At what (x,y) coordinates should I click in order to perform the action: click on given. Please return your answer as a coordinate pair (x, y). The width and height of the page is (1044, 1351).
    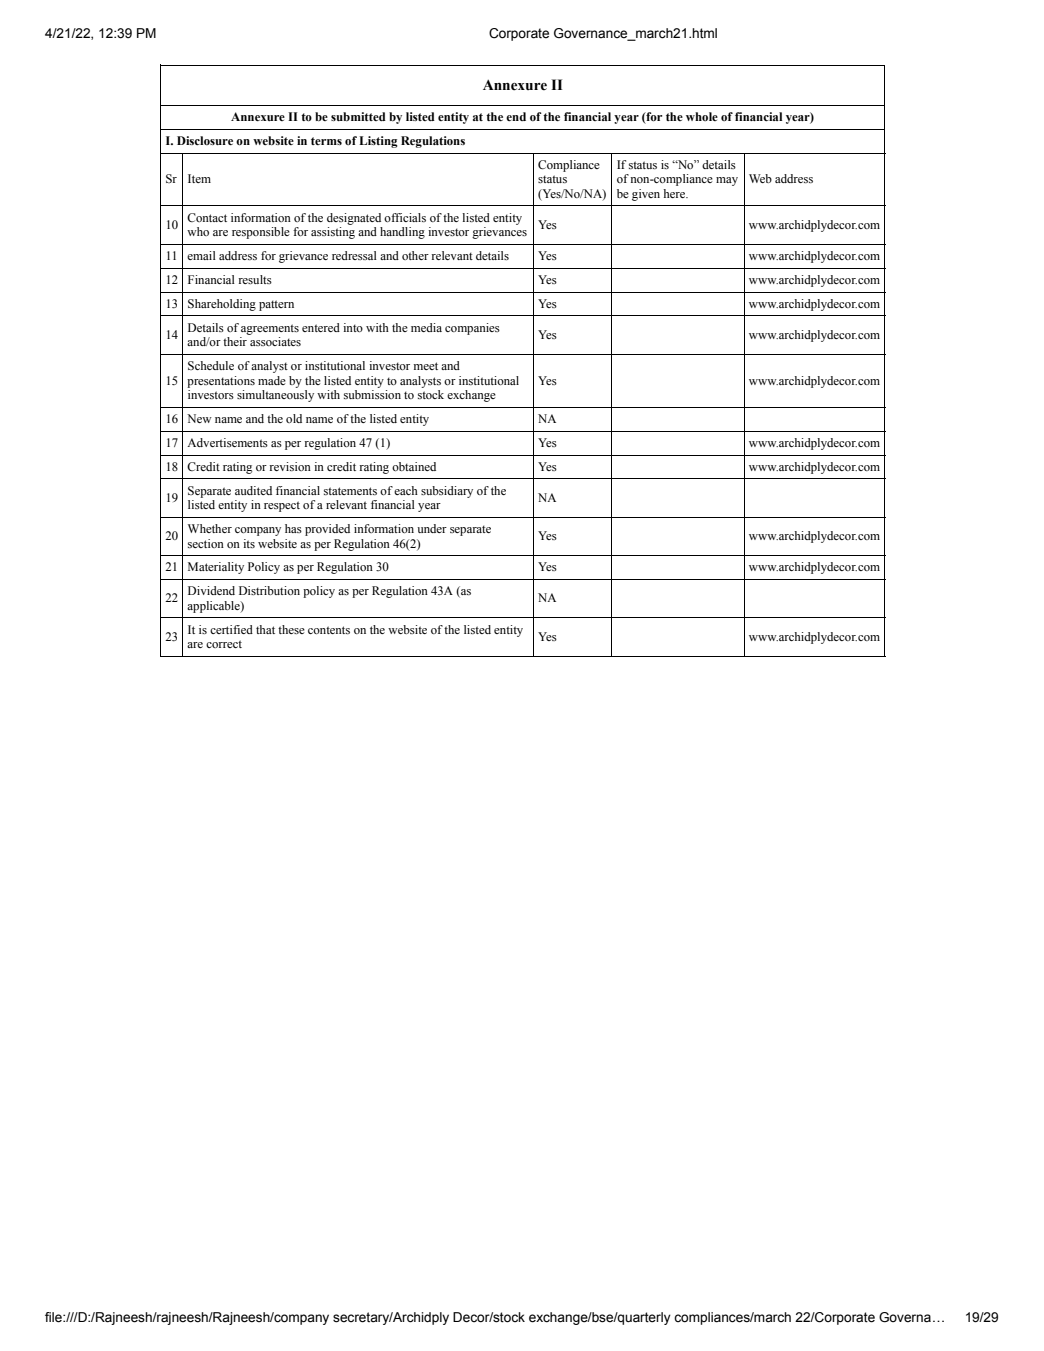
    Looking at the image, I should click on (646, 195).
